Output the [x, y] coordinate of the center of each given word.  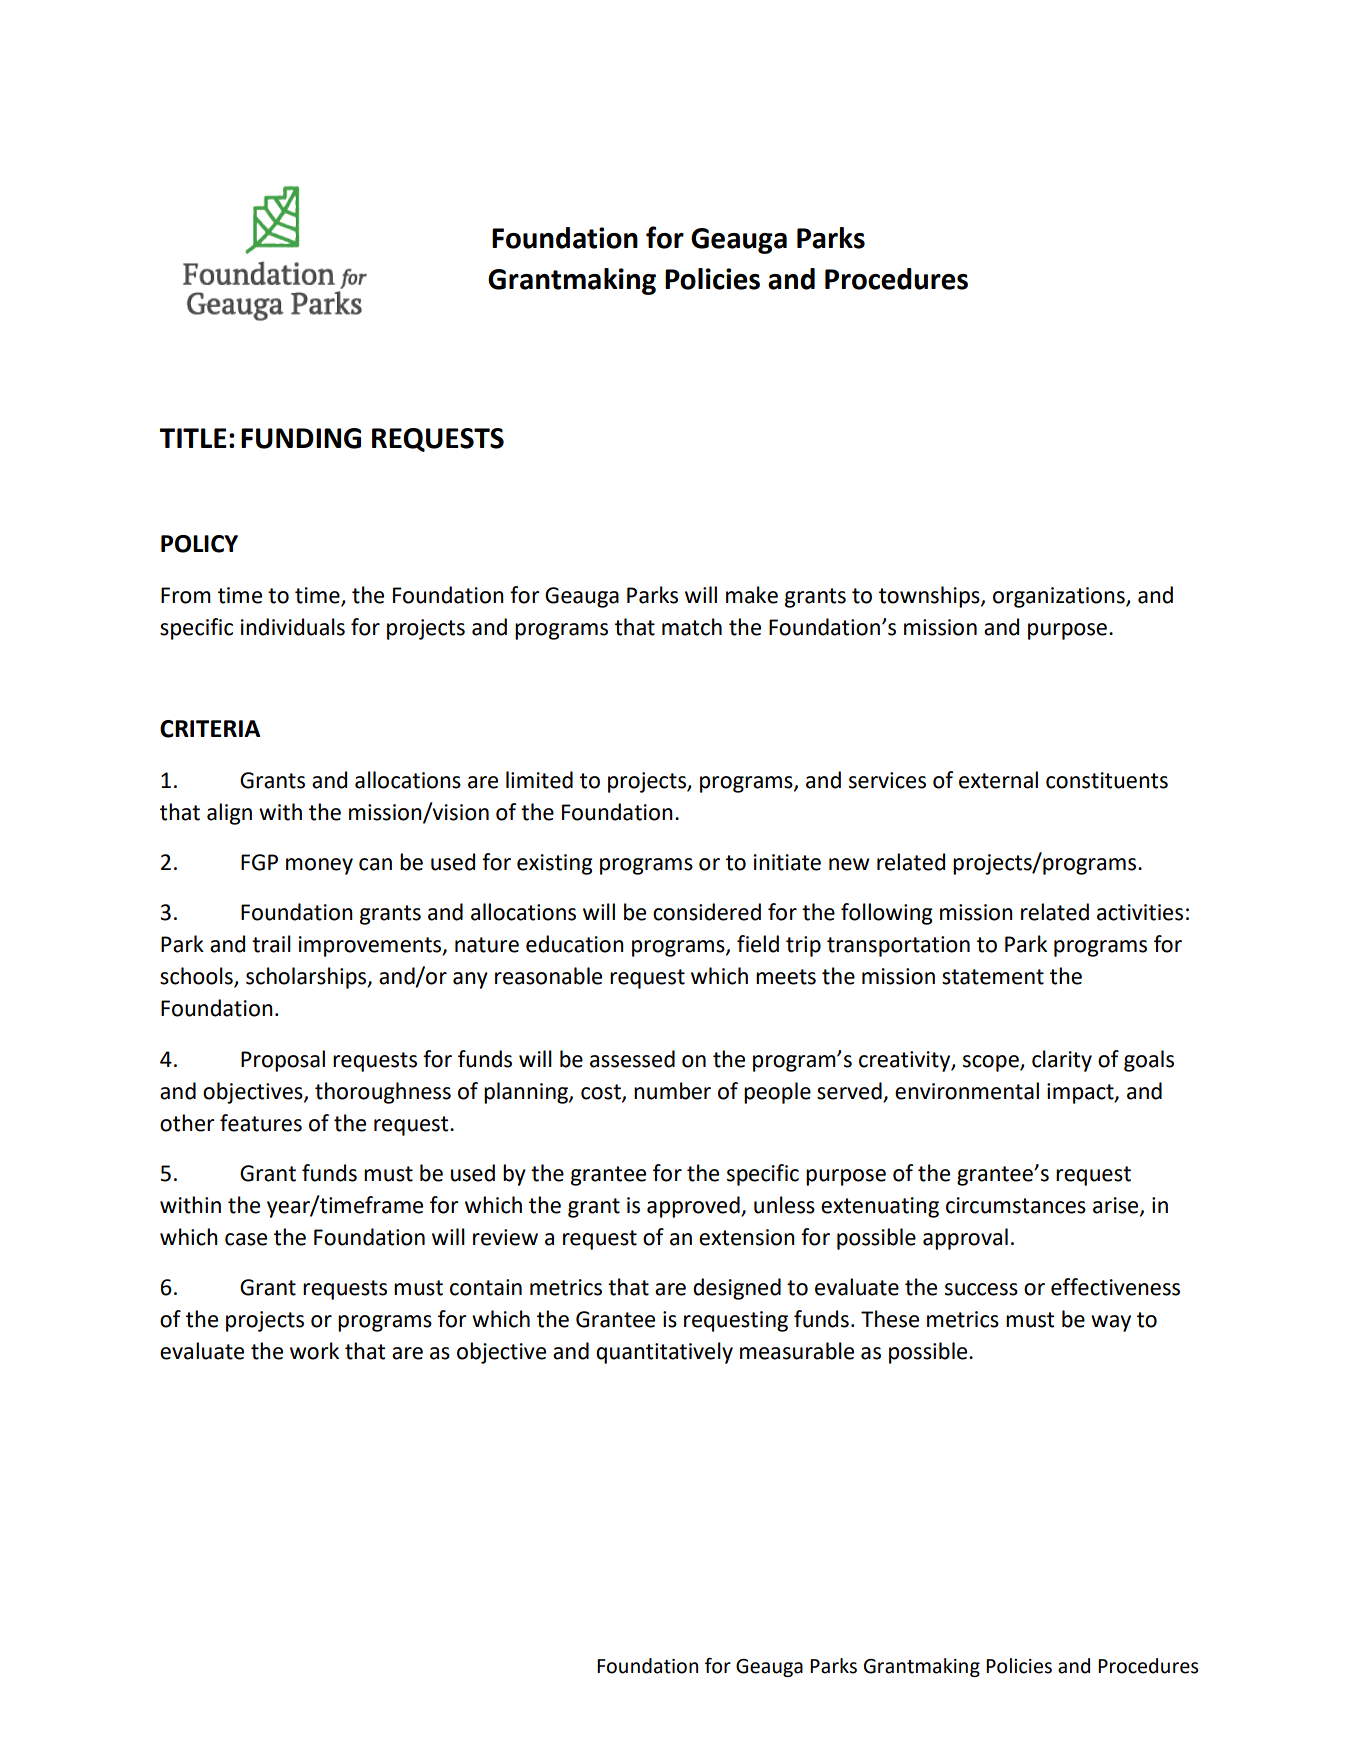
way [1111, 1323]
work [314, 1351]
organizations [1060, 597]
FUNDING [301, 438]
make [752, 595]
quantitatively [664, 1353]
